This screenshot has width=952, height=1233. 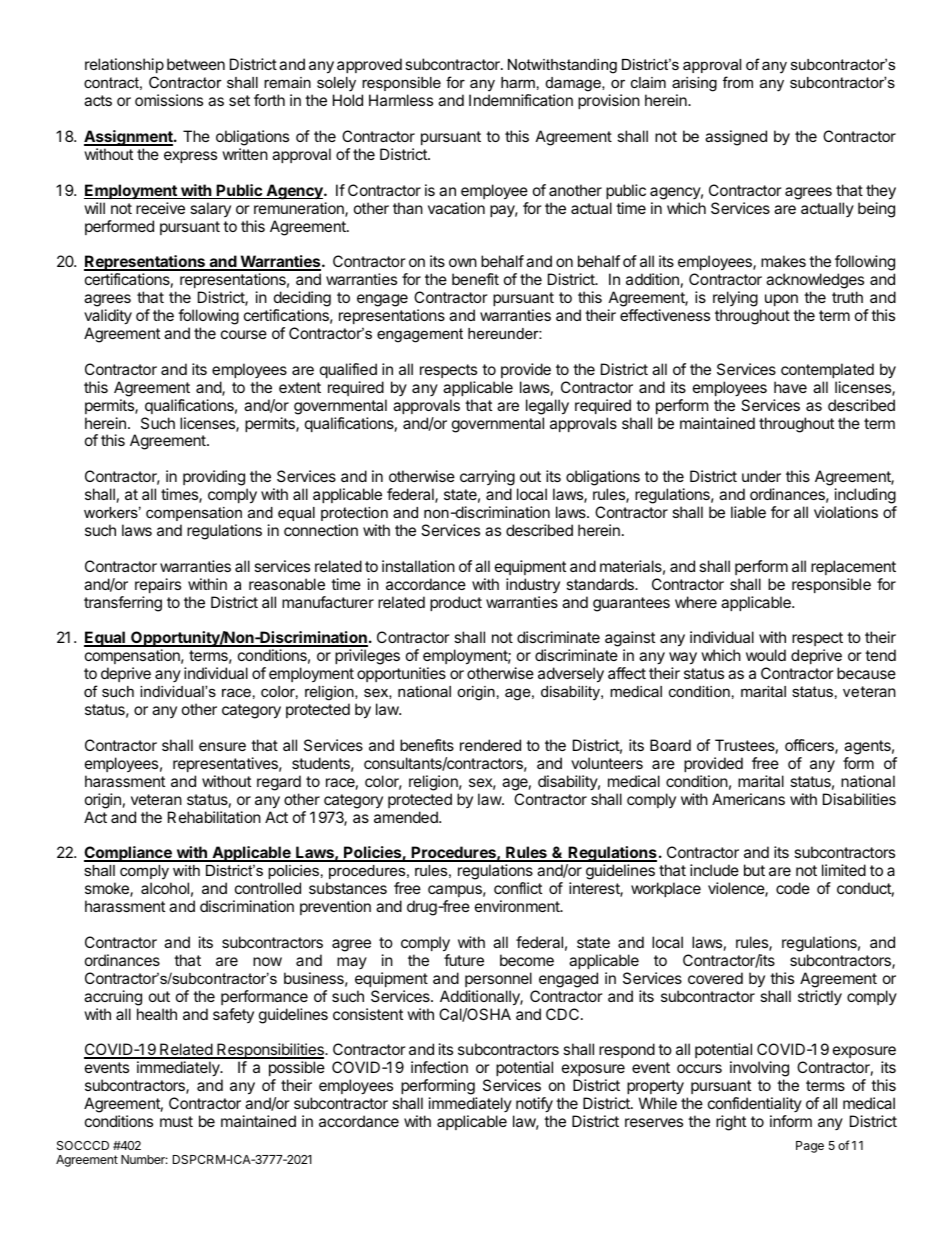 I want to click on repairs, so click(x=158, y=585).
